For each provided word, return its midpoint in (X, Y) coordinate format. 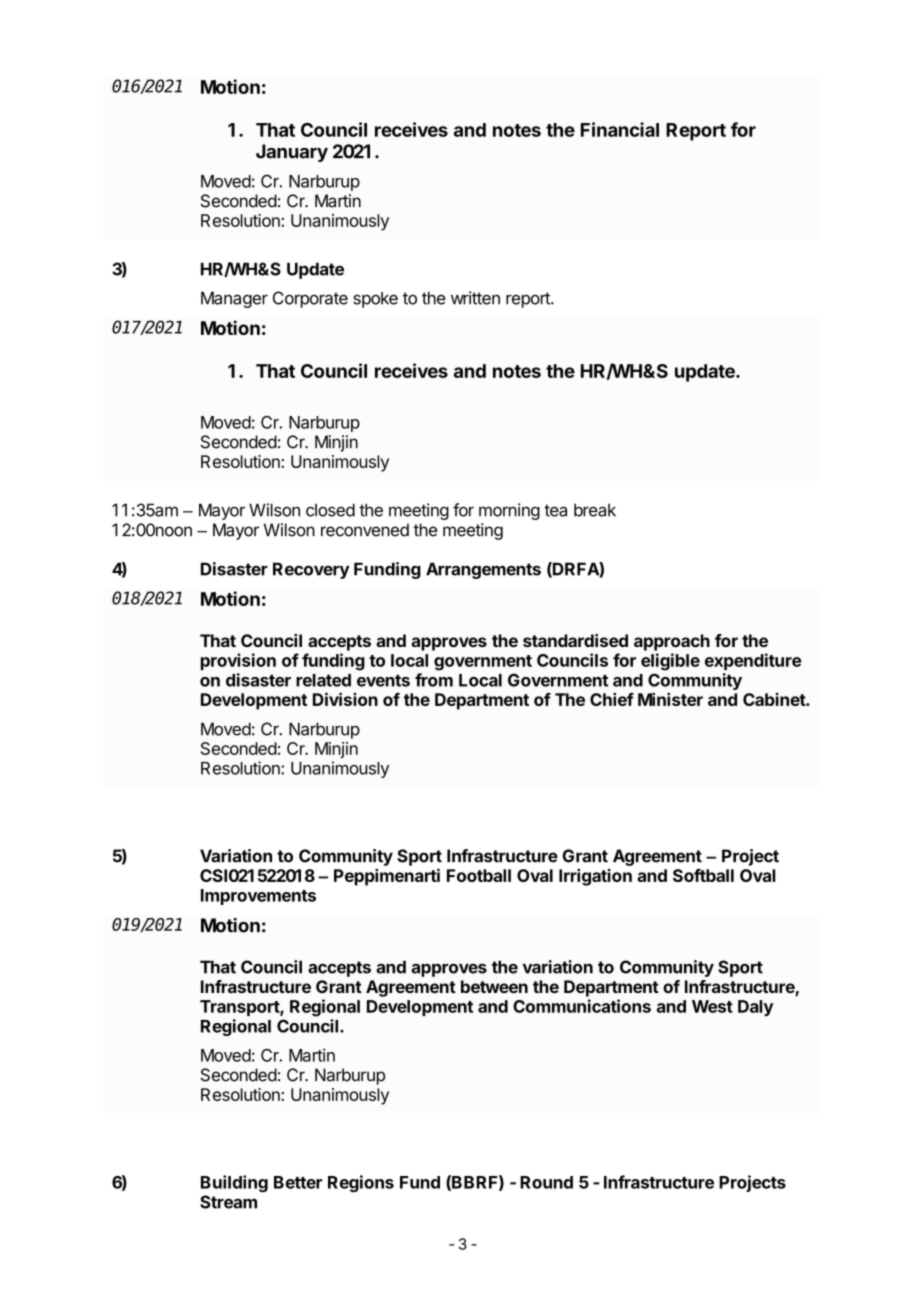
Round (546, 1182)
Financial (620, 129)
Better (298, 1182)
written (475, 298)
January (292, 153)
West (712, 1006)
